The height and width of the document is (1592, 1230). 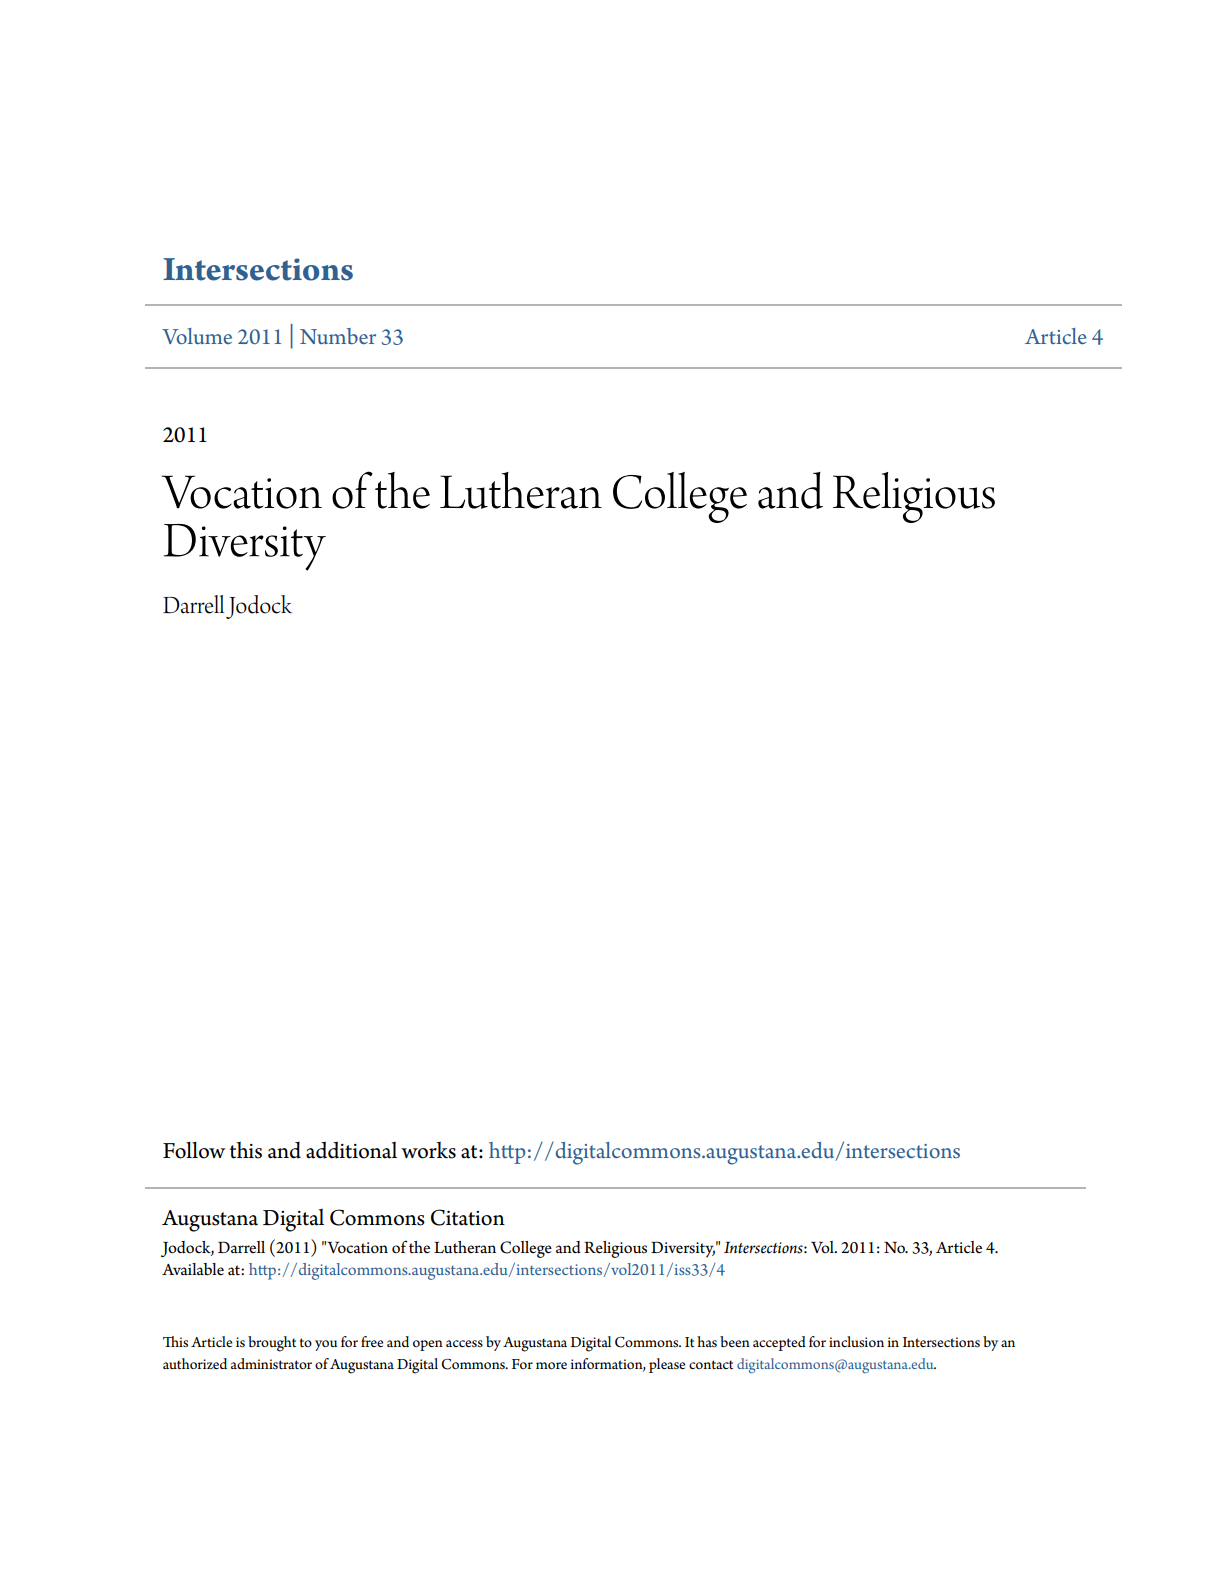 I want to click on additional, so click(x=351, y=1150).
